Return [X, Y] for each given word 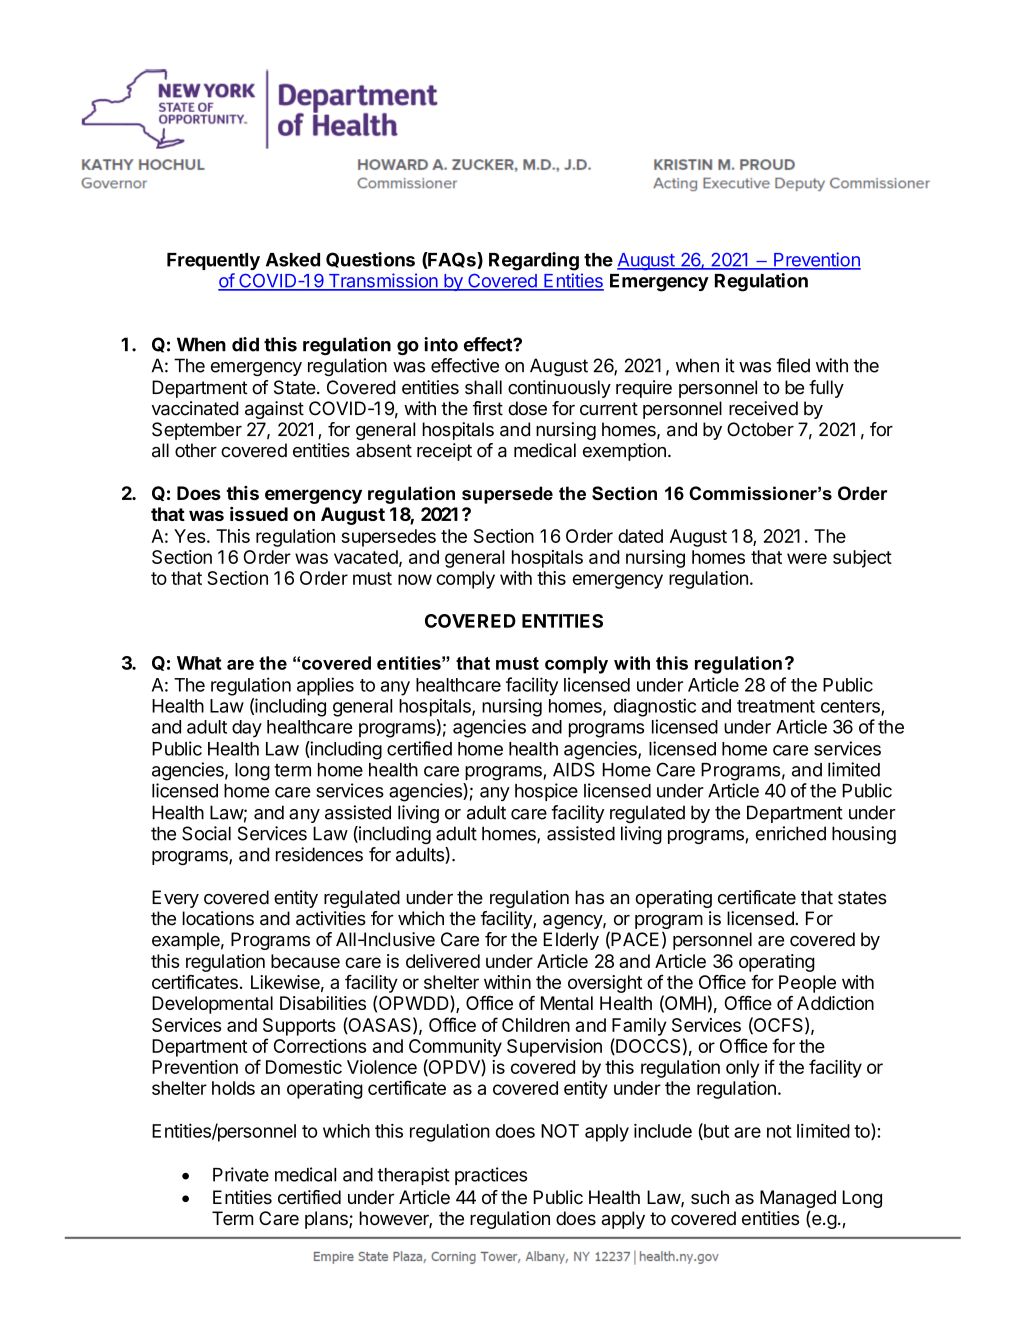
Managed [798, 1199]
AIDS [574, 769]
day [247, 729]
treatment [776, 706]
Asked [293, 260]
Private [241, 1174]
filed [793, 365]
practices [491, 1176]
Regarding [534, 261]
